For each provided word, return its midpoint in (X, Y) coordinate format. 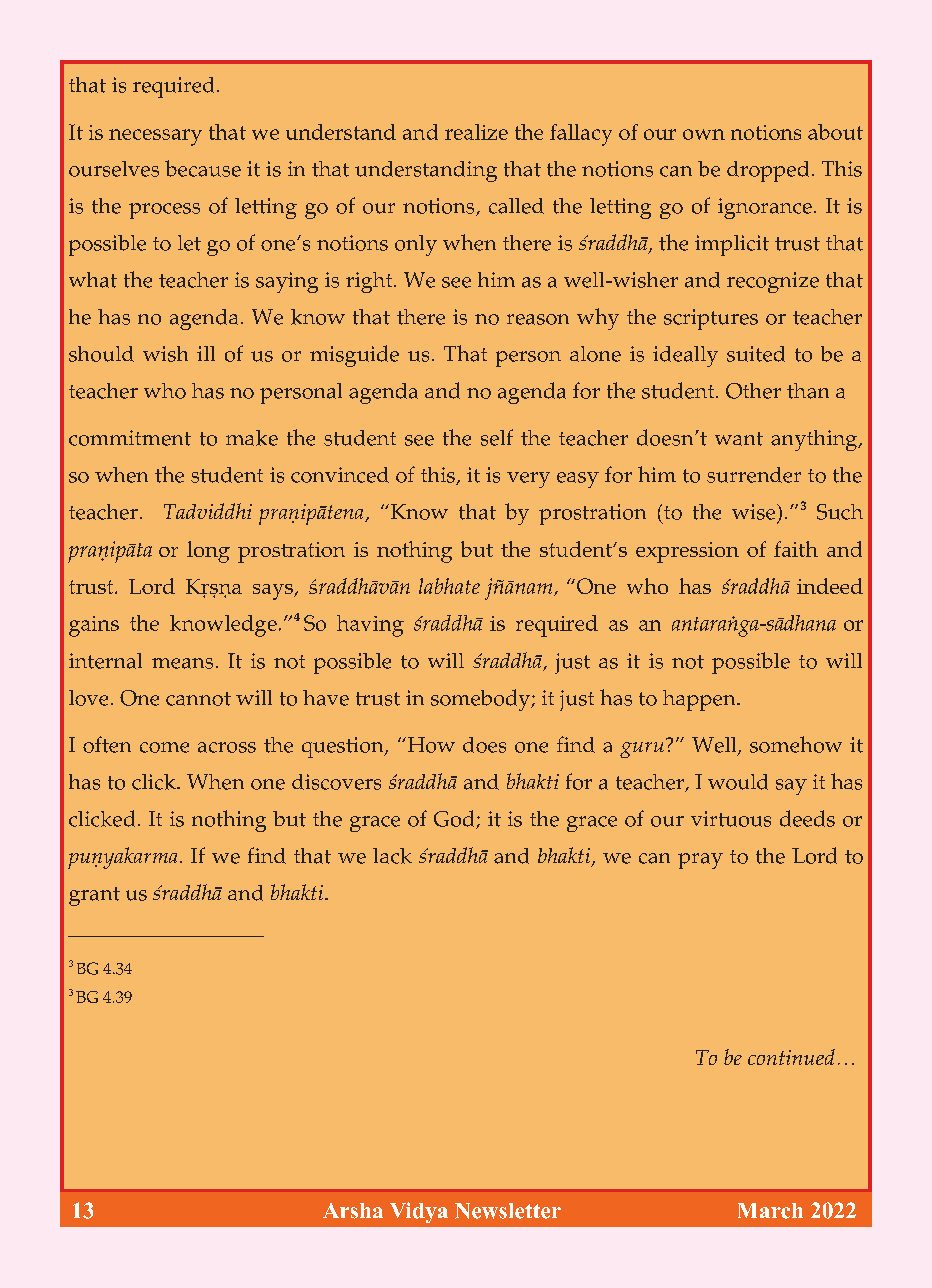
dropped (768, 171)
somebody (482, 700)
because (203, 168)
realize (476, 132)
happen (700, 700)
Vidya (419, 1212)
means (182, 663)
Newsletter (508, 1211)
